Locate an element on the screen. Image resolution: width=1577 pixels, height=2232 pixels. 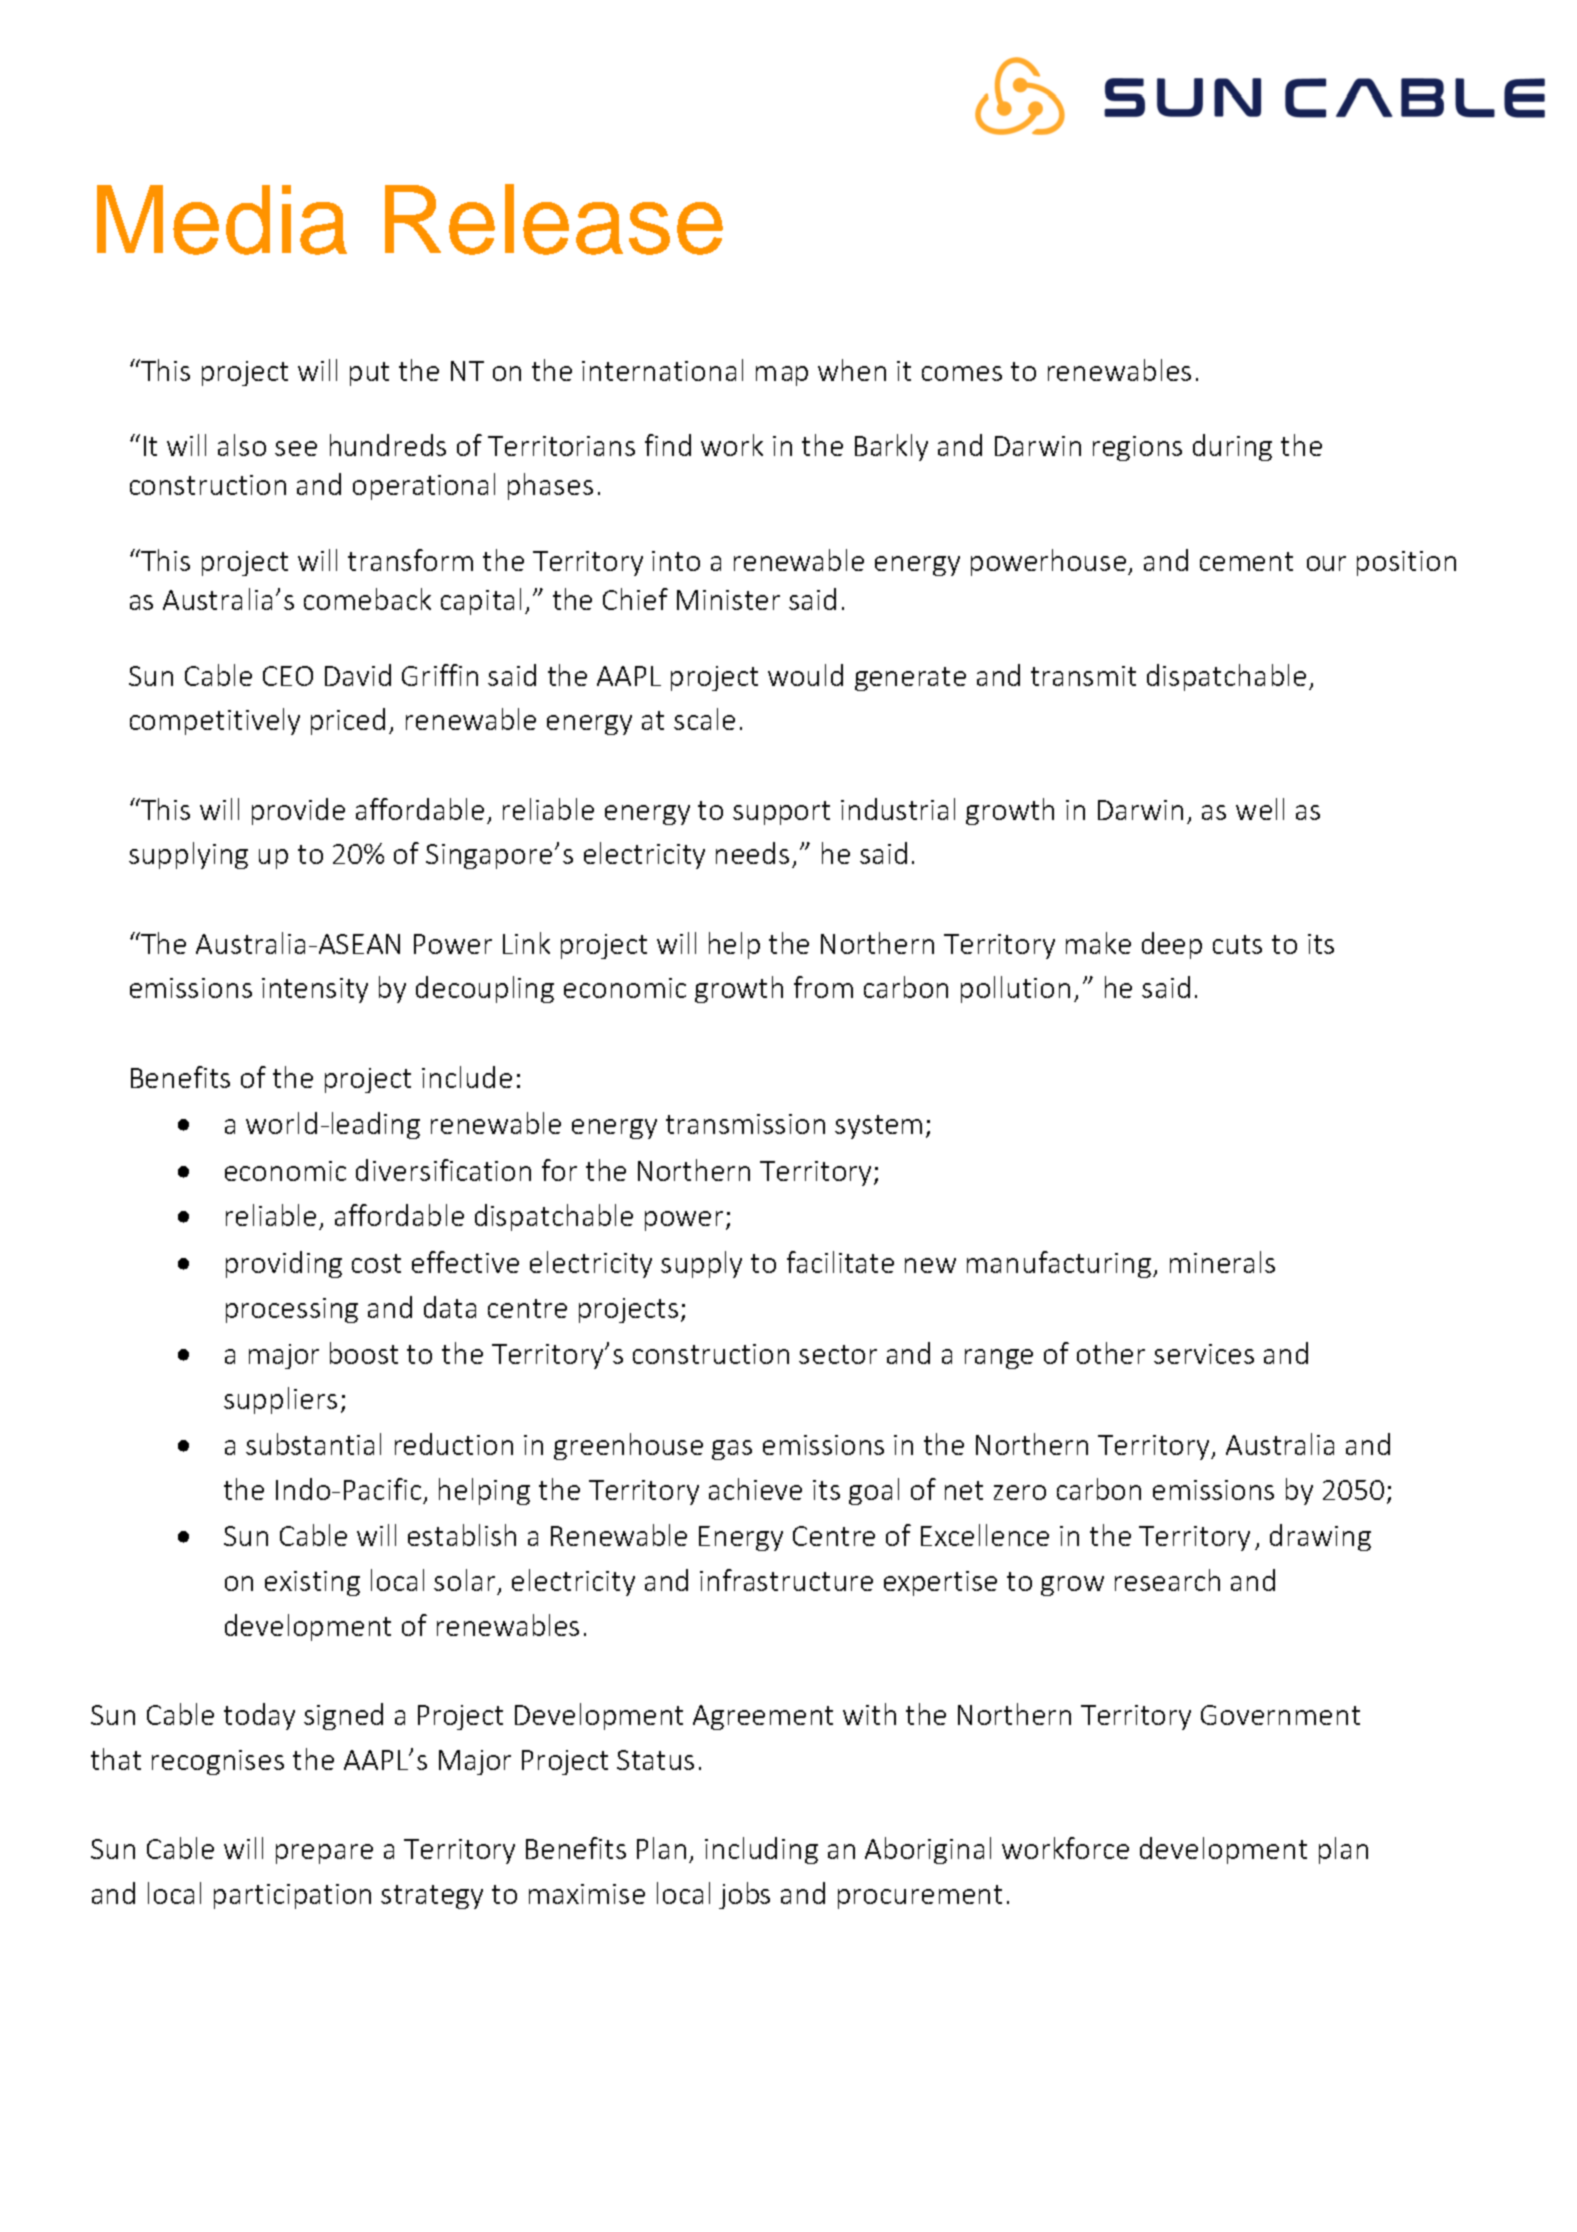
during is located at coordinates (1232, 447).
